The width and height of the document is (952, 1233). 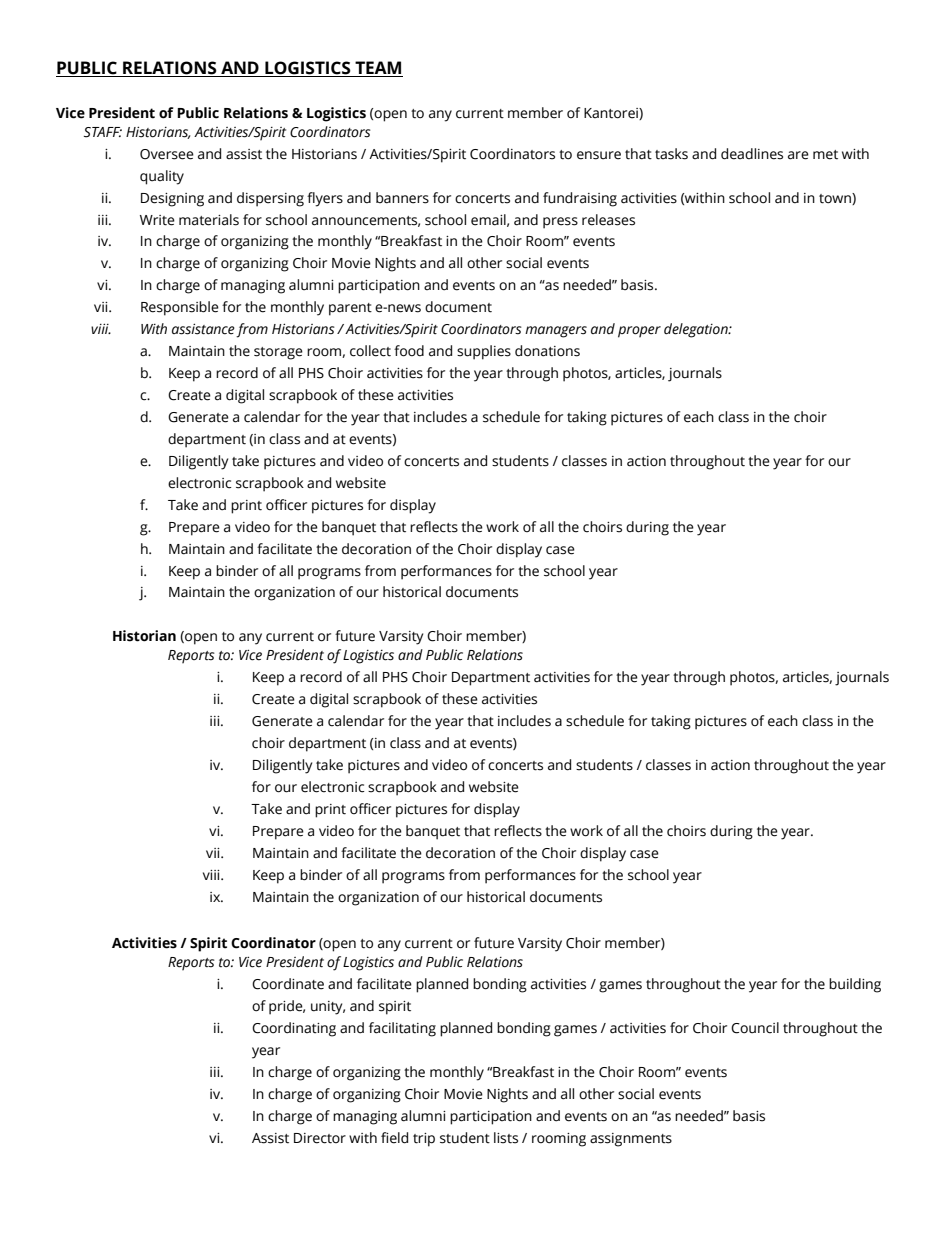 What do you see at coordinates (167, 154) in the document?
I see `Oversee` at bounding box center [167, 154].
